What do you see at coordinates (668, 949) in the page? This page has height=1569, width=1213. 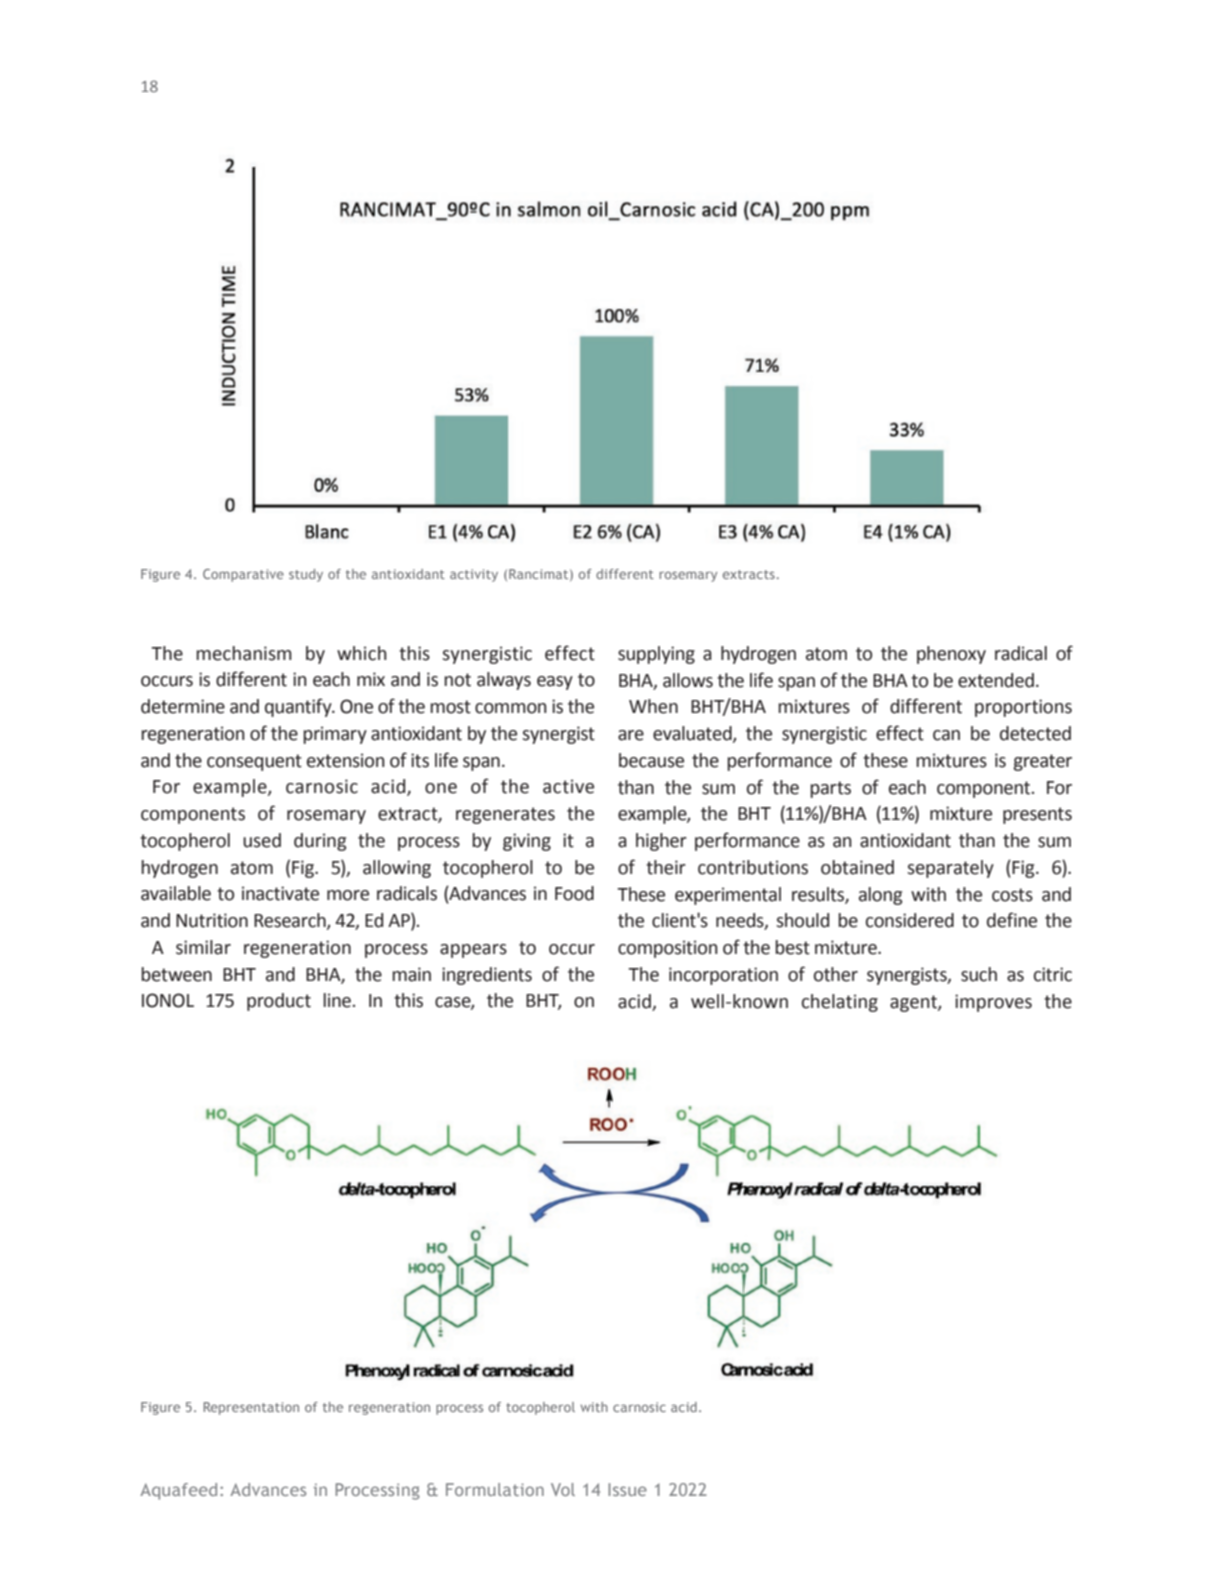 I see `composition` at bounding box center [668, 949].
